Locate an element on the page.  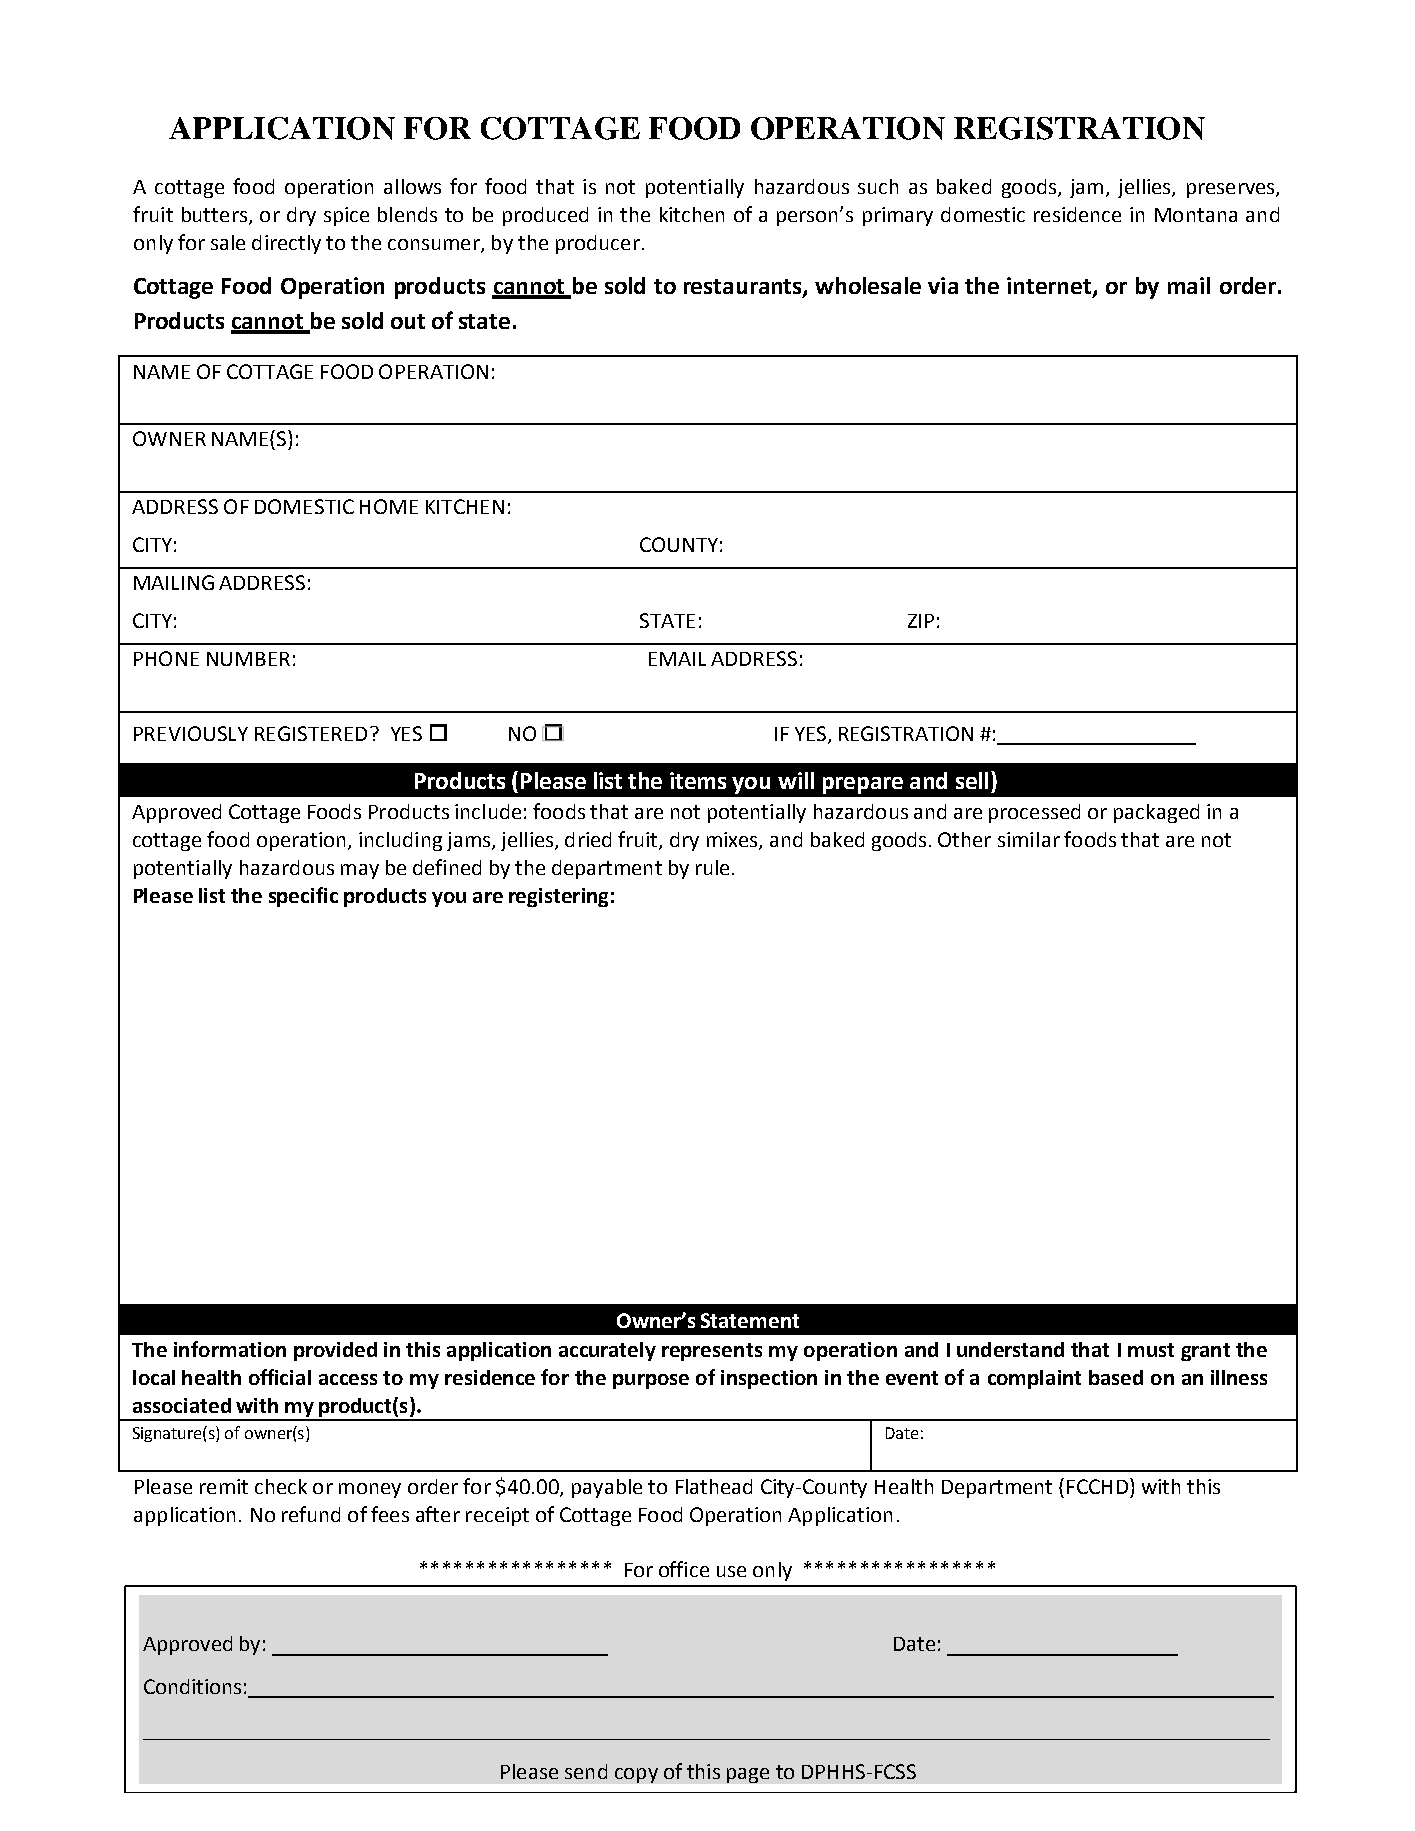
official is located at coordinates (280, 1377).
